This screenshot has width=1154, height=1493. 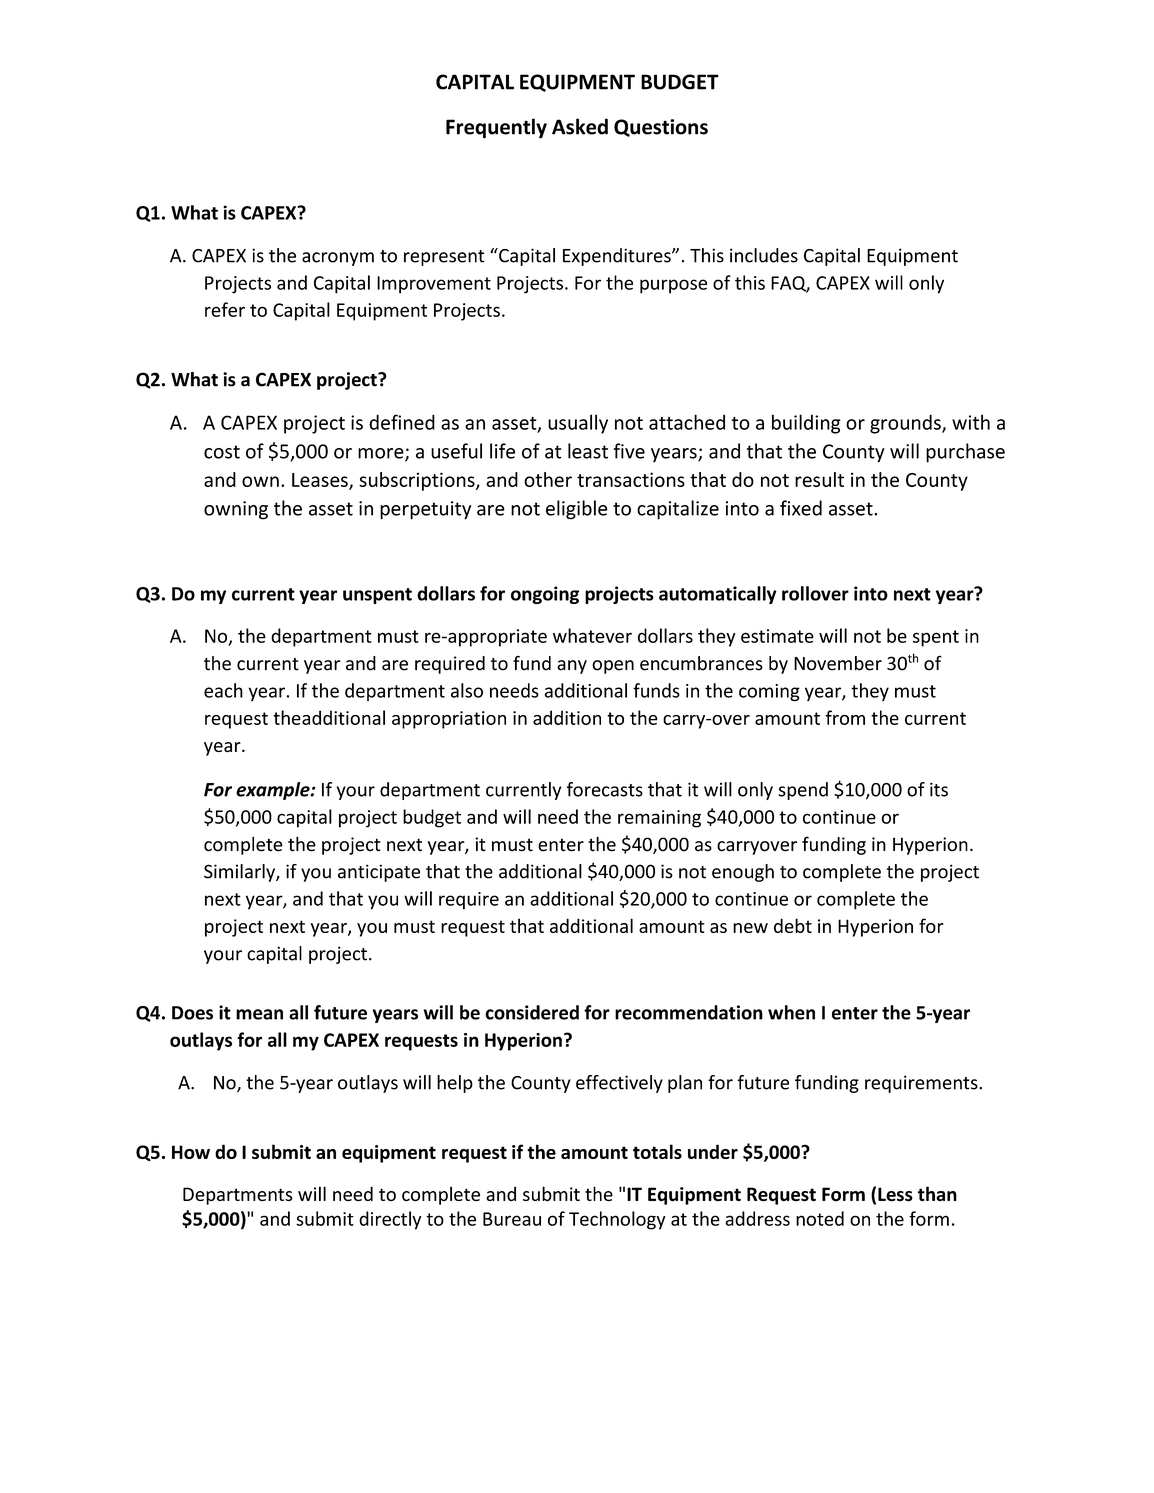 I want to click on usually, so click(x=578, y=424).
